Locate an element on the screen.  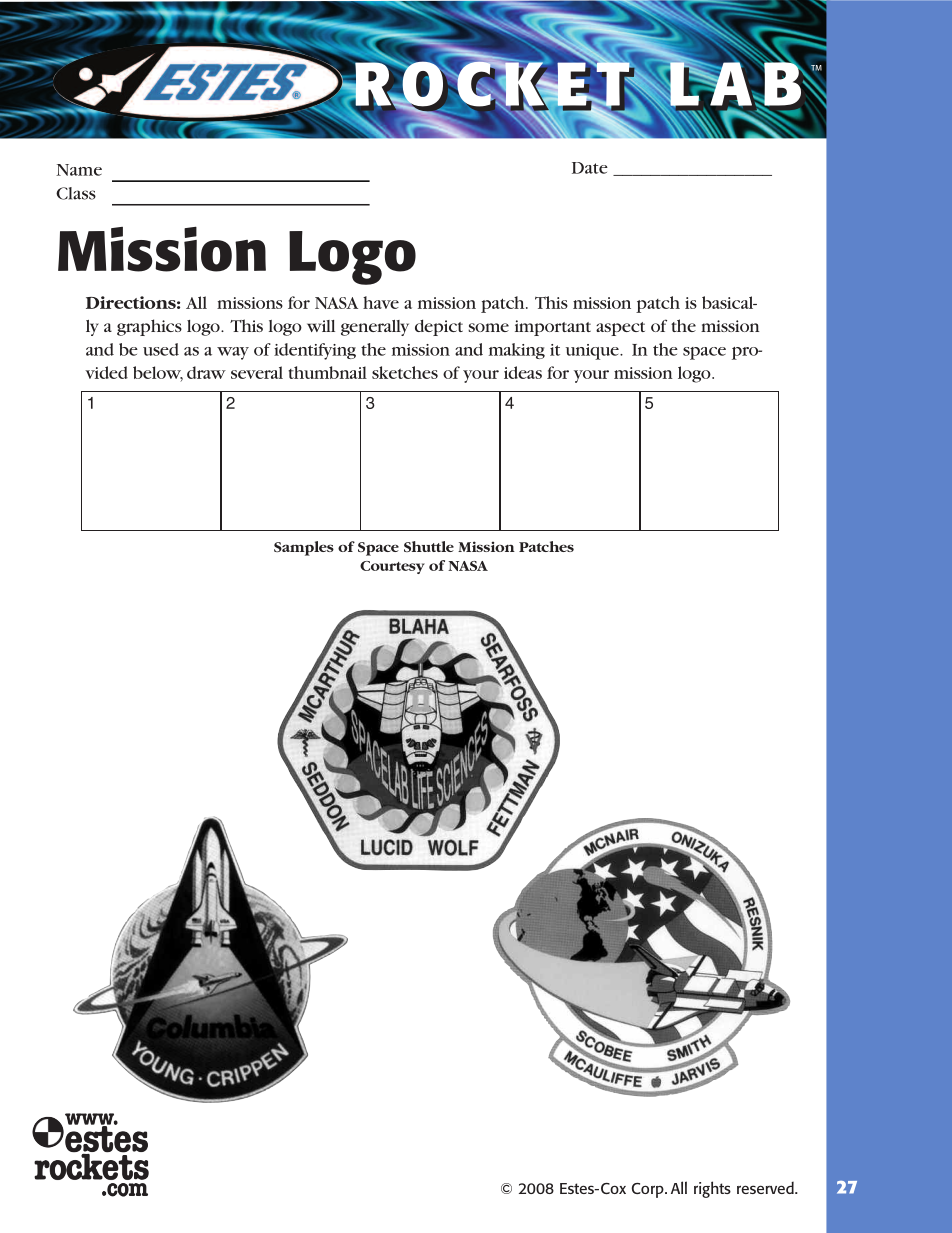
Class is located at coordinates (76, 193).
